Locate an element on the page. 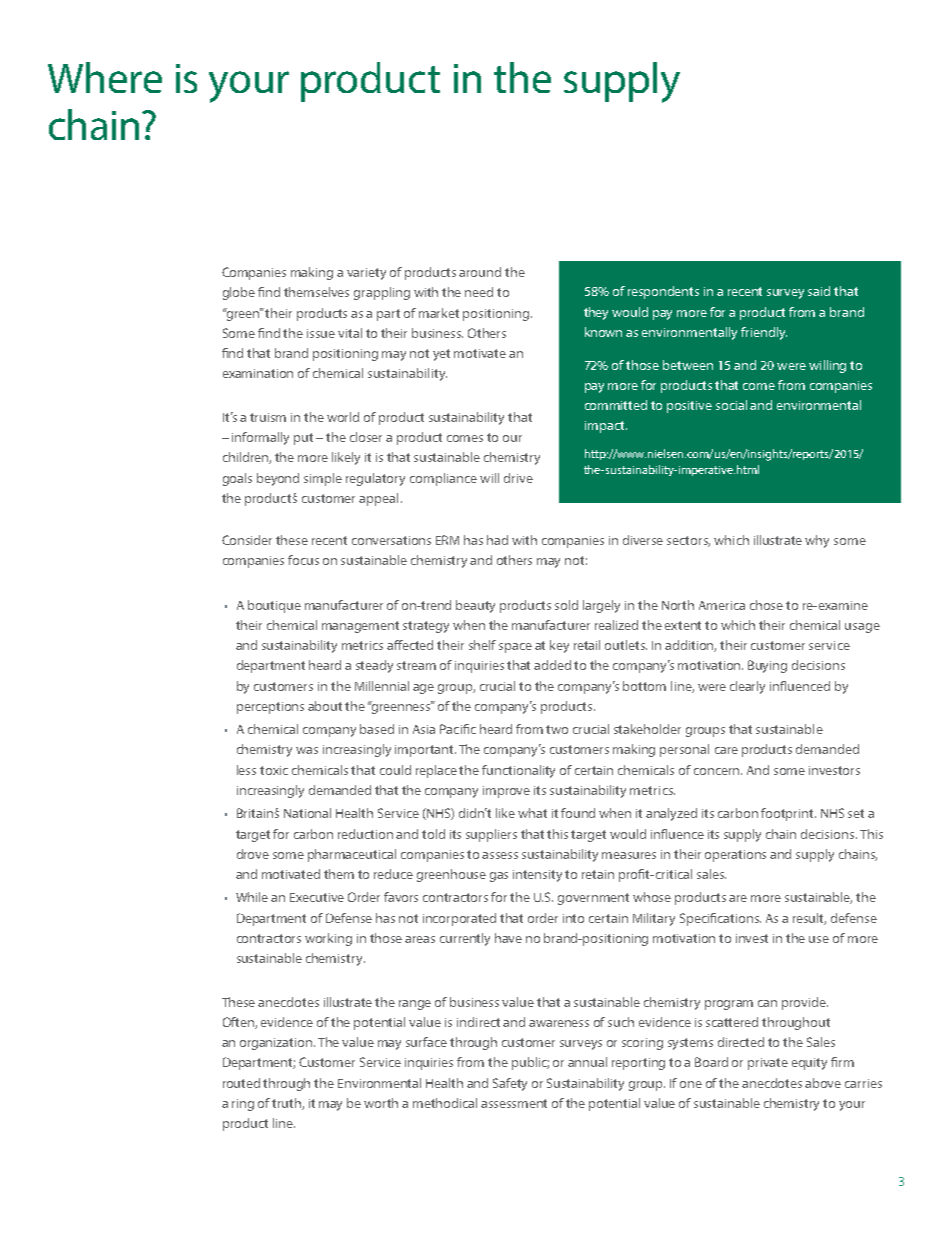 Image resolution: width=952 pixels, height=1233 pixels. less is located at coordinates (246, 770).
